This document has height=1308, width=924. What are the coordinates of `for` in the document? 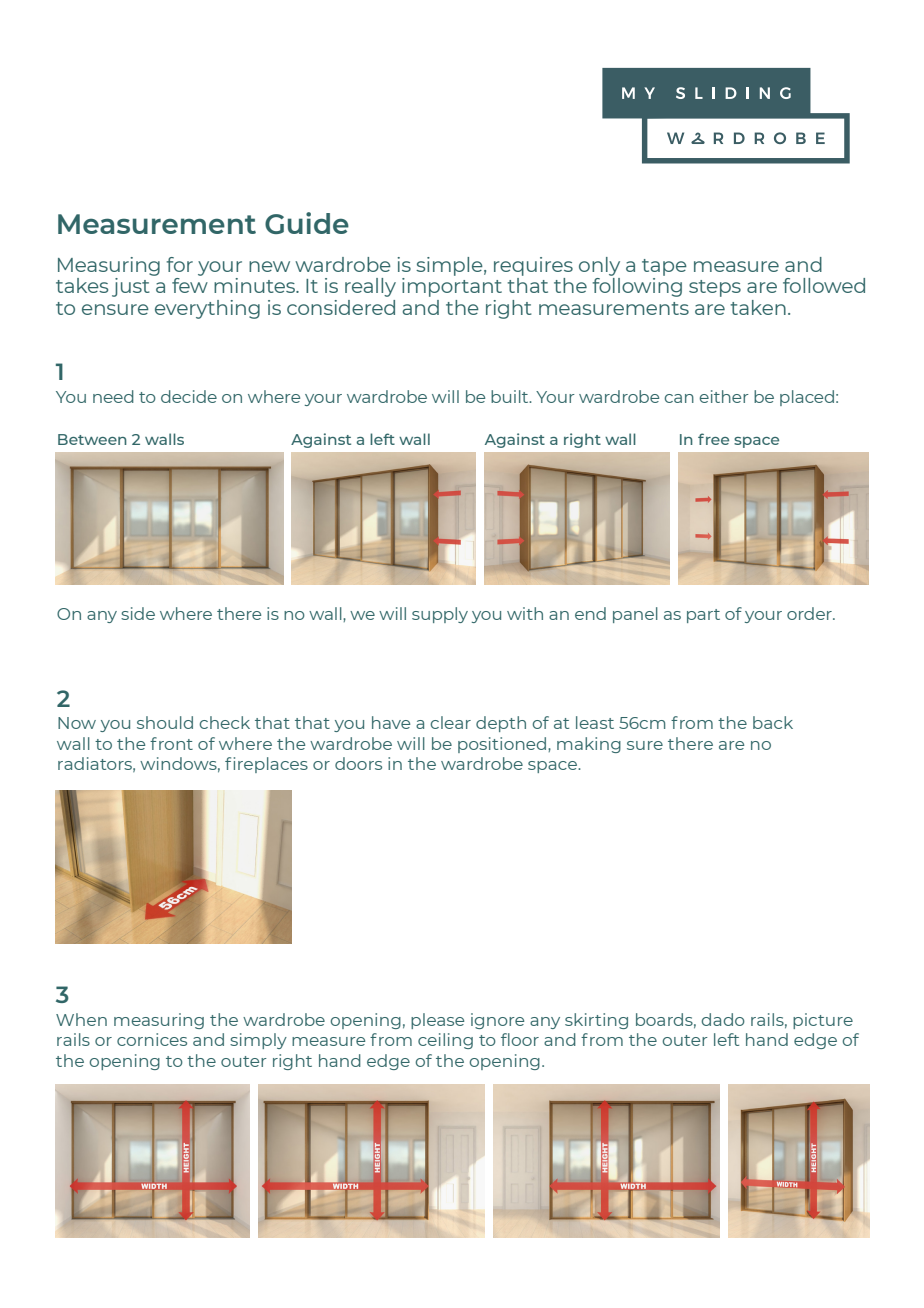 It's located at (180, 264).
